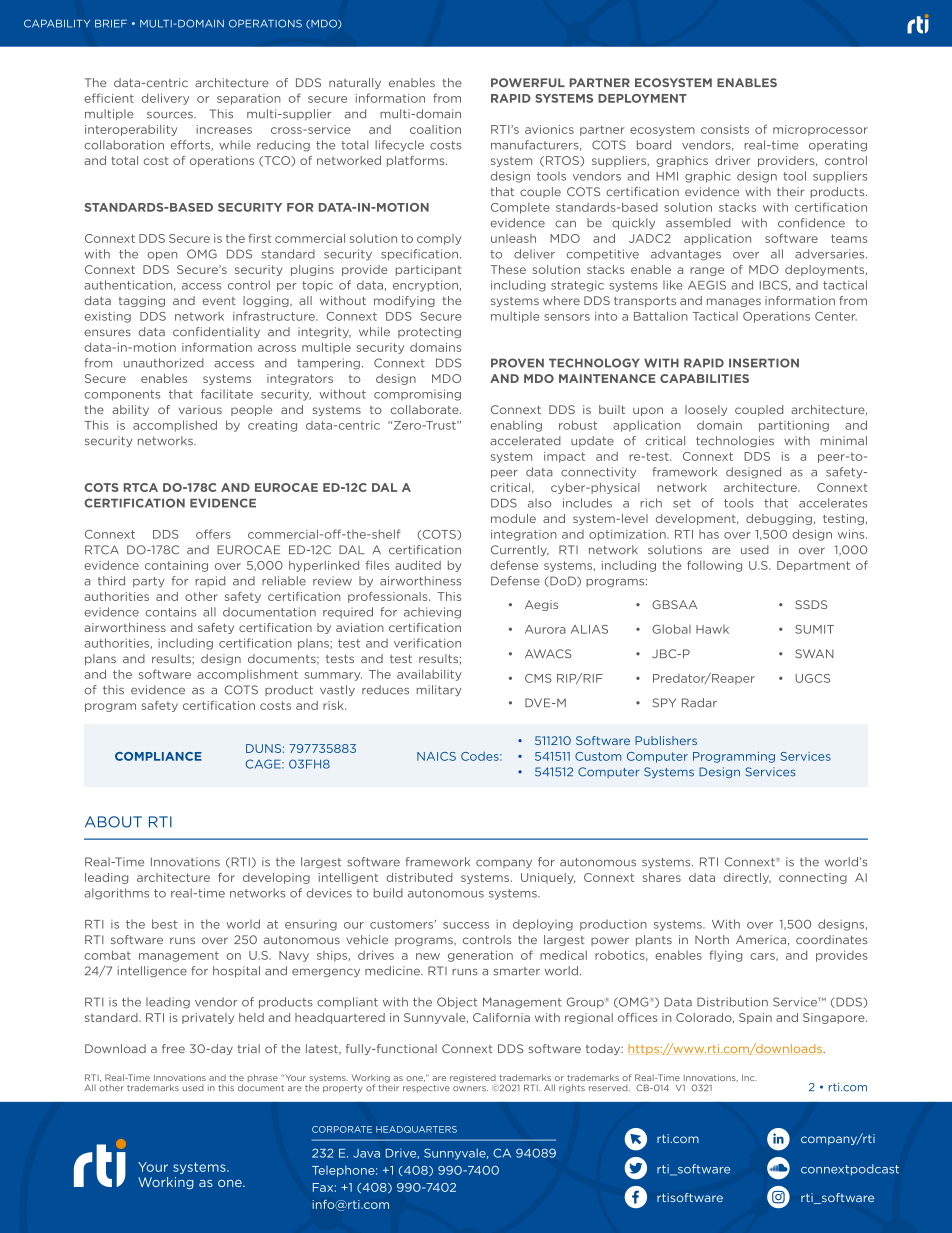 The image size is (952, 1233). I want to click on coalition, so click(435, 129).
